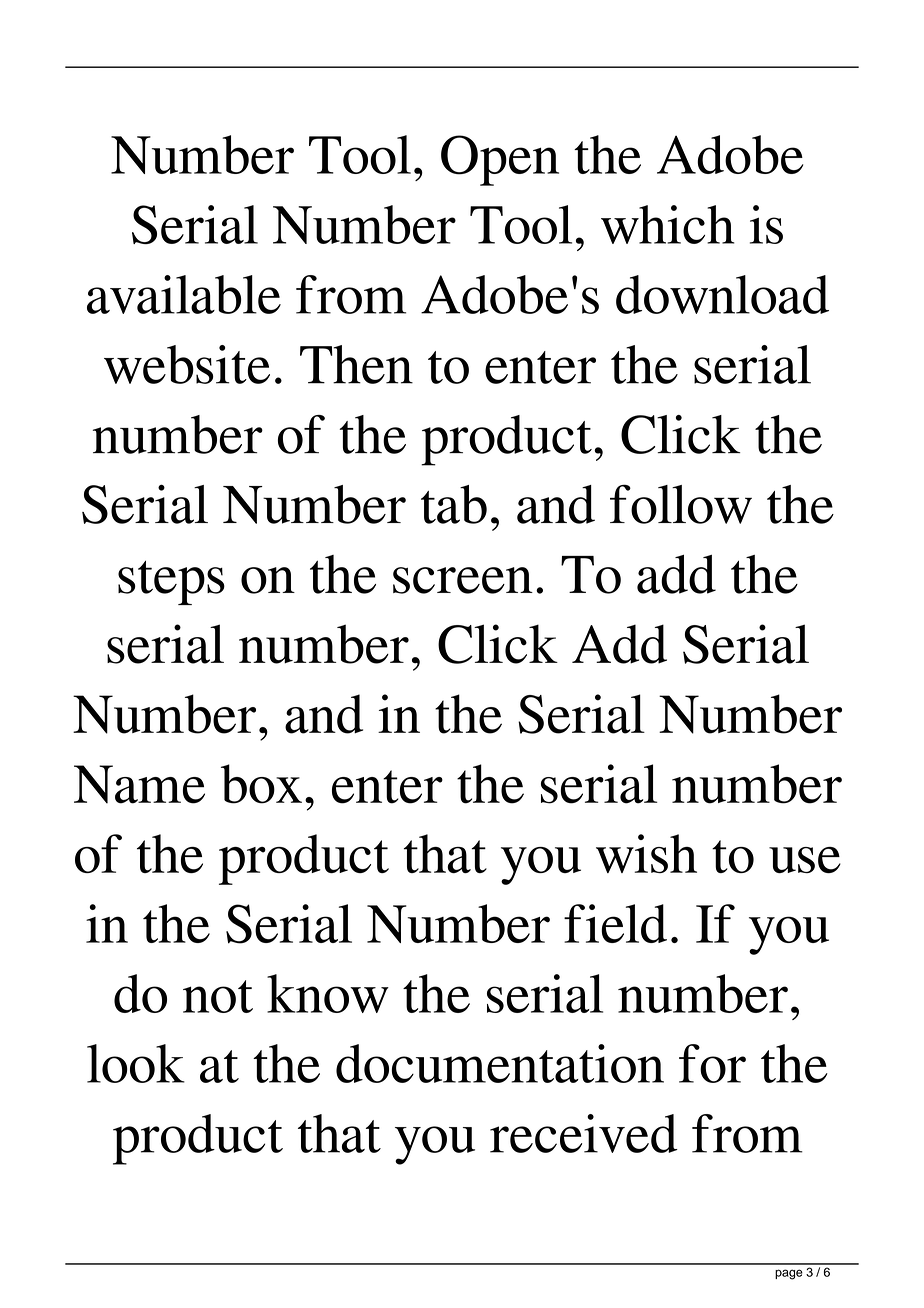  I want to click on available, so click(184, 294).
